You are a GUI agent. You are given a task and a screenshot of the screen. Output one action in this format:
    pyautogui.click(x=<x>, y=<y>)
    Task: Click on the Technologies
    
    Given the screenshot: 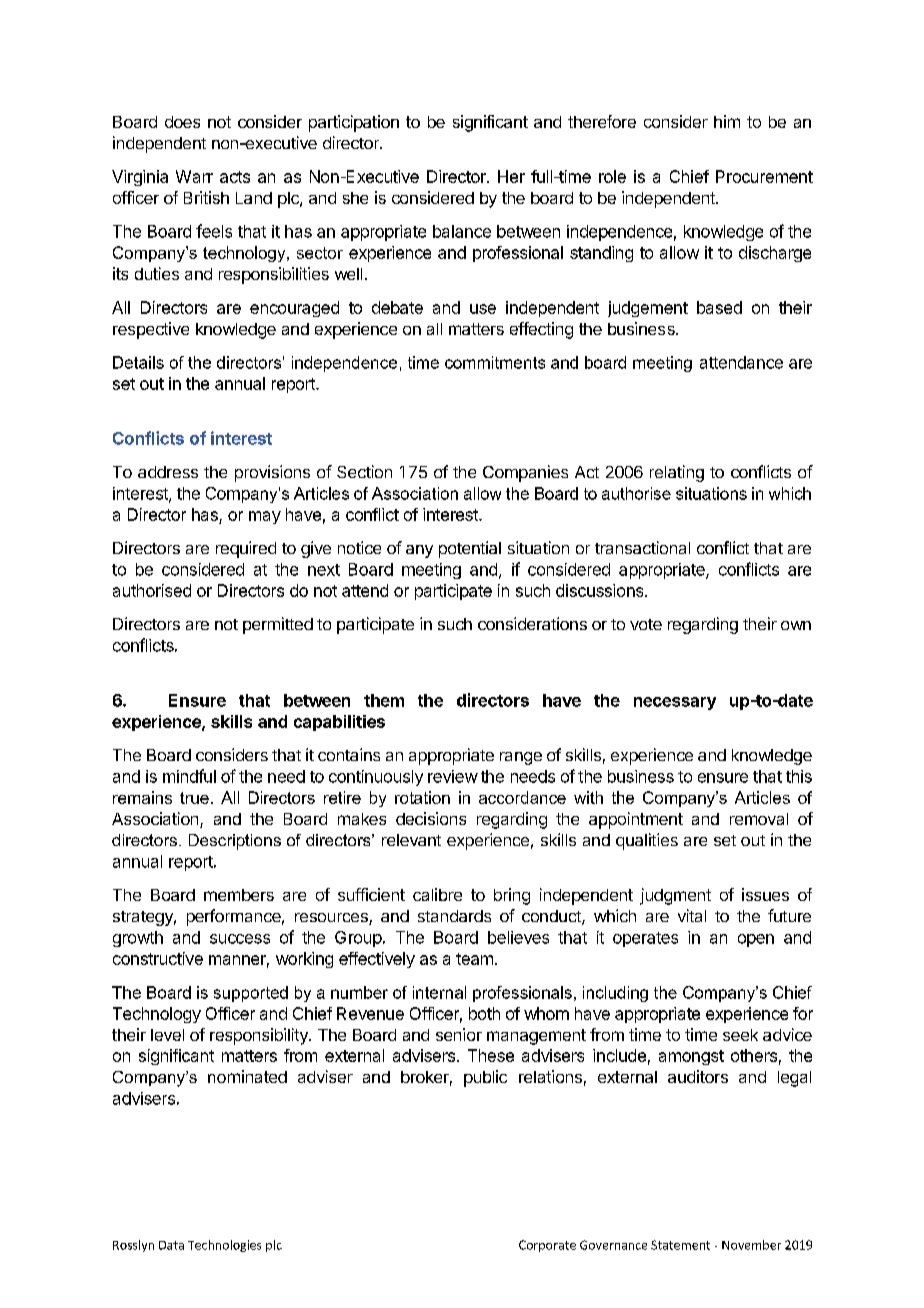 What is the action you would take?
    pyautogui.click(x=224, y=1246)
